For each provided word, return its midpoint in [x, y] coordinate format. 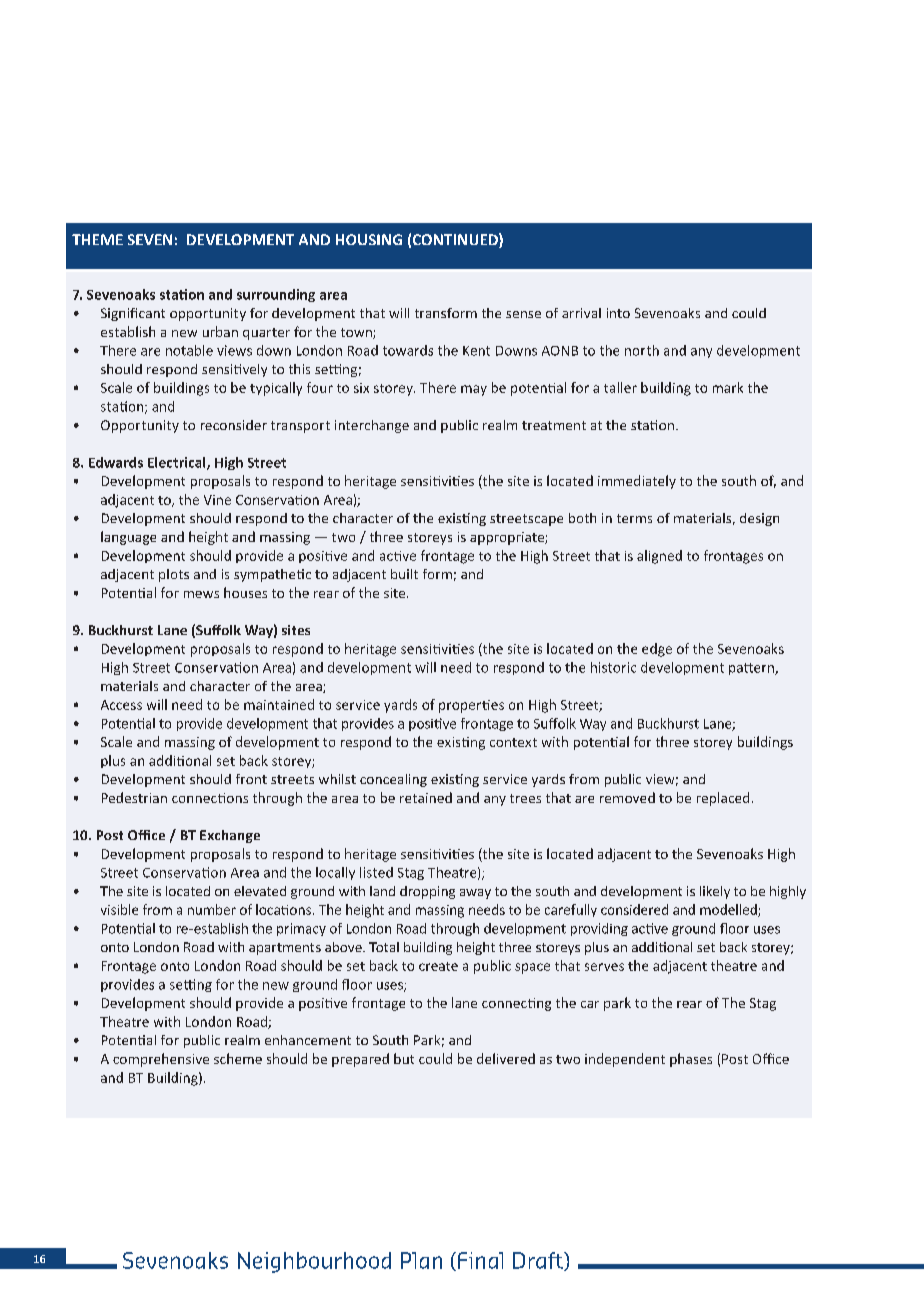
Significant [133, 314]
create [438, 966]
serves [604, 967]
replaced [723, 799]
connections [210, 798]
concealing [393, 780]
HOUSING [369, 239]
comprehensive [161, 1060]
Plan [421, 1260]
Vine [217, 500]
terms [634, 518]
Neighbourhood [314, 1262]
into [618, 313]
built [404, 574]
